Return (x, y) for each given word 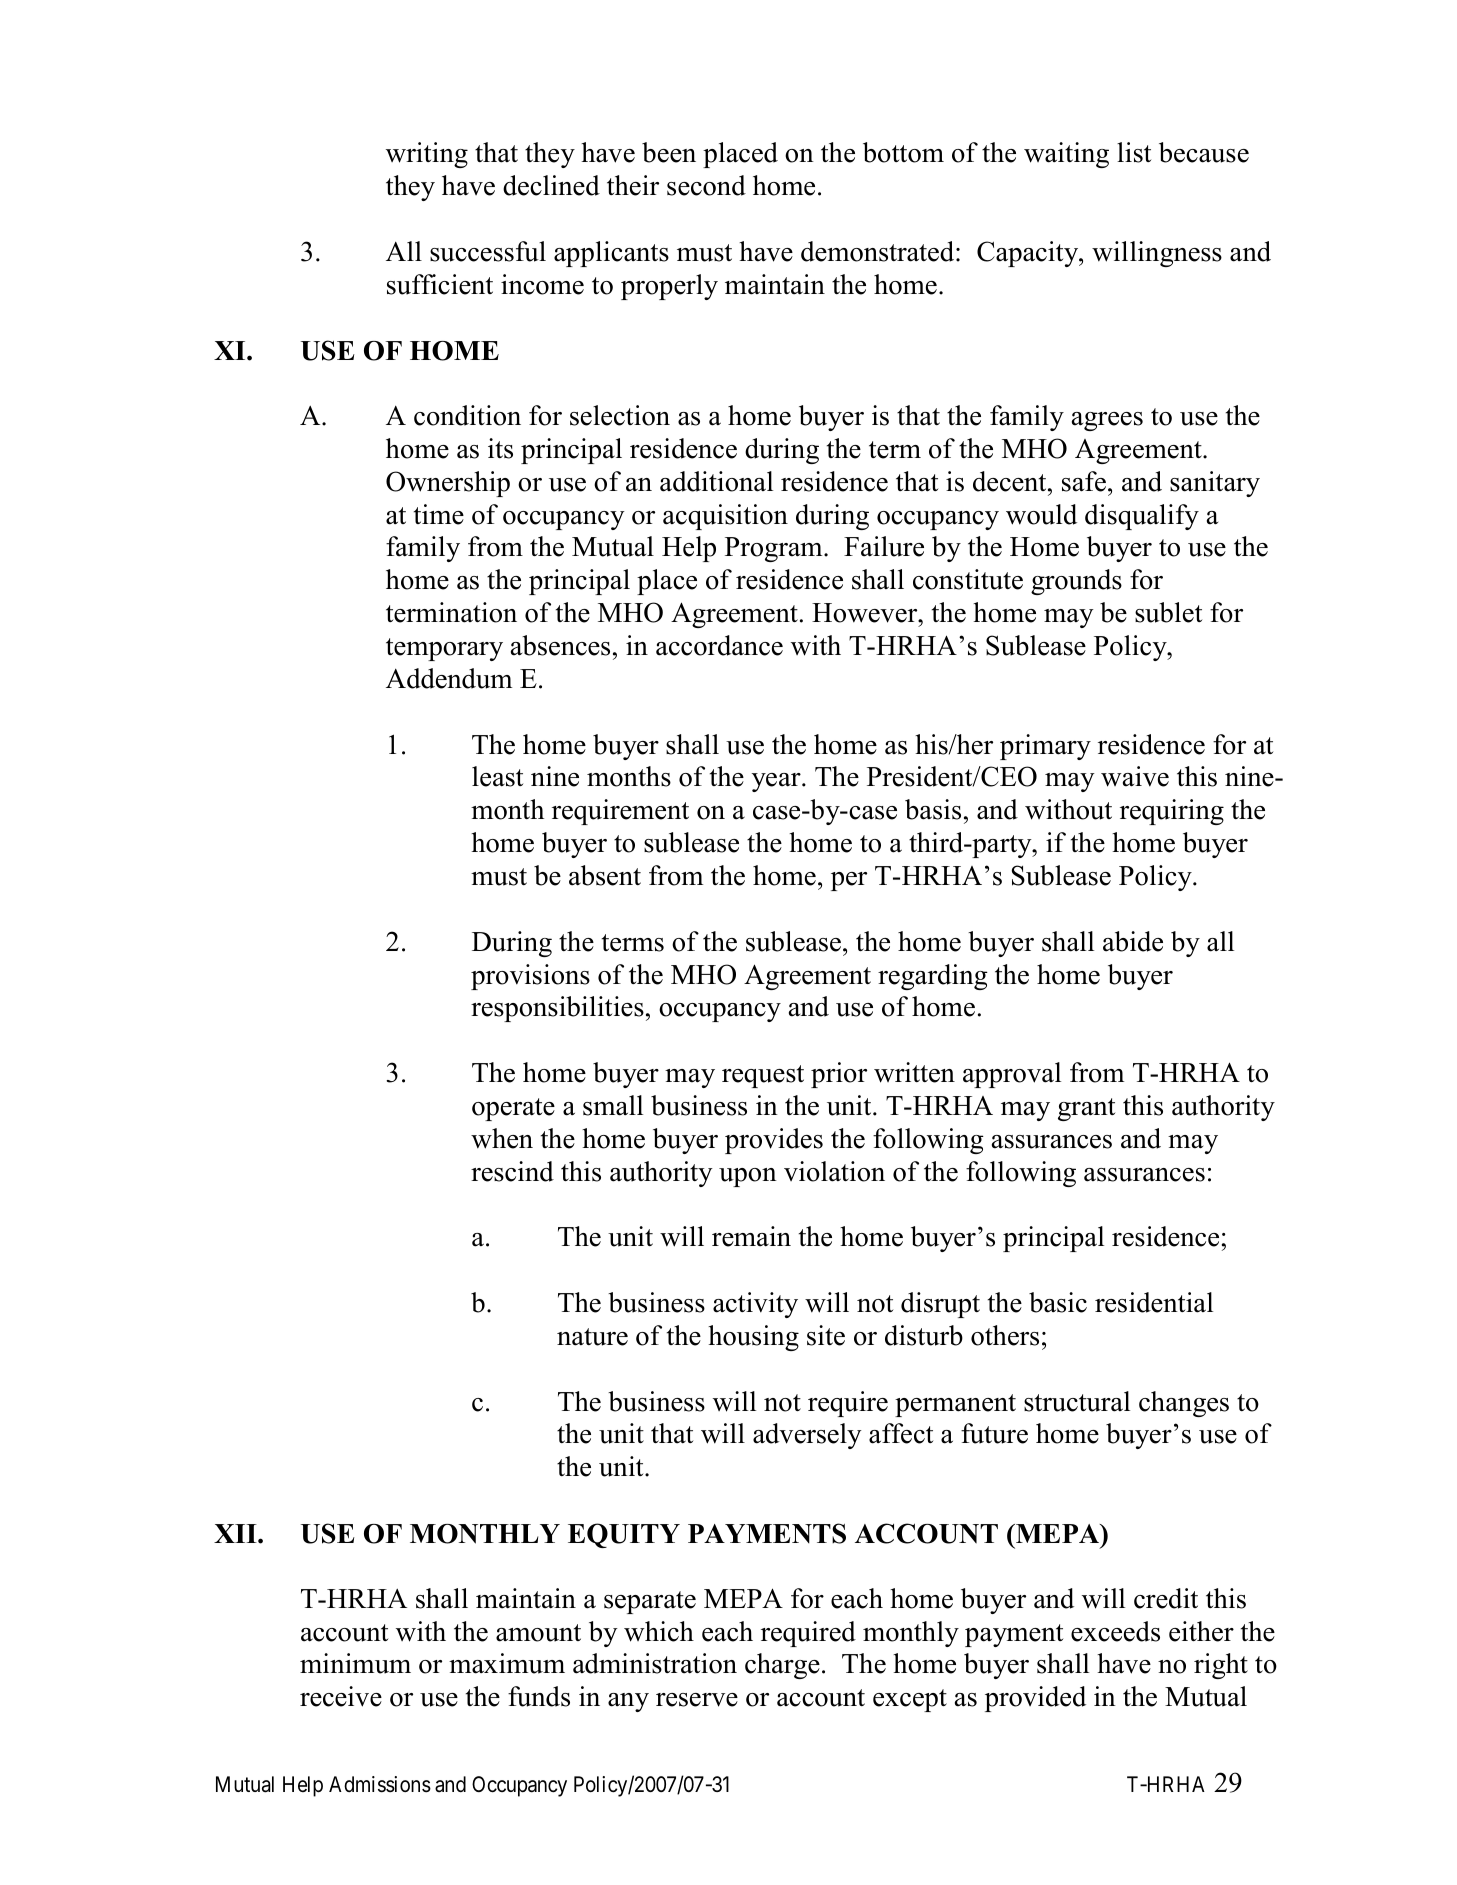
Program (775, 549)
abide (1133, 941)
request (763, 1076)
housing (753, 1338)
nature (592, 1337)
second (706, 185)
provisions (530, 977)
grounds (1076, 582)
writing (427, 155)
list (1134, 152)
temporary (444, 649)
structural (1077, 1401)
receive (341, 1696)
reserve (697, 1700)
